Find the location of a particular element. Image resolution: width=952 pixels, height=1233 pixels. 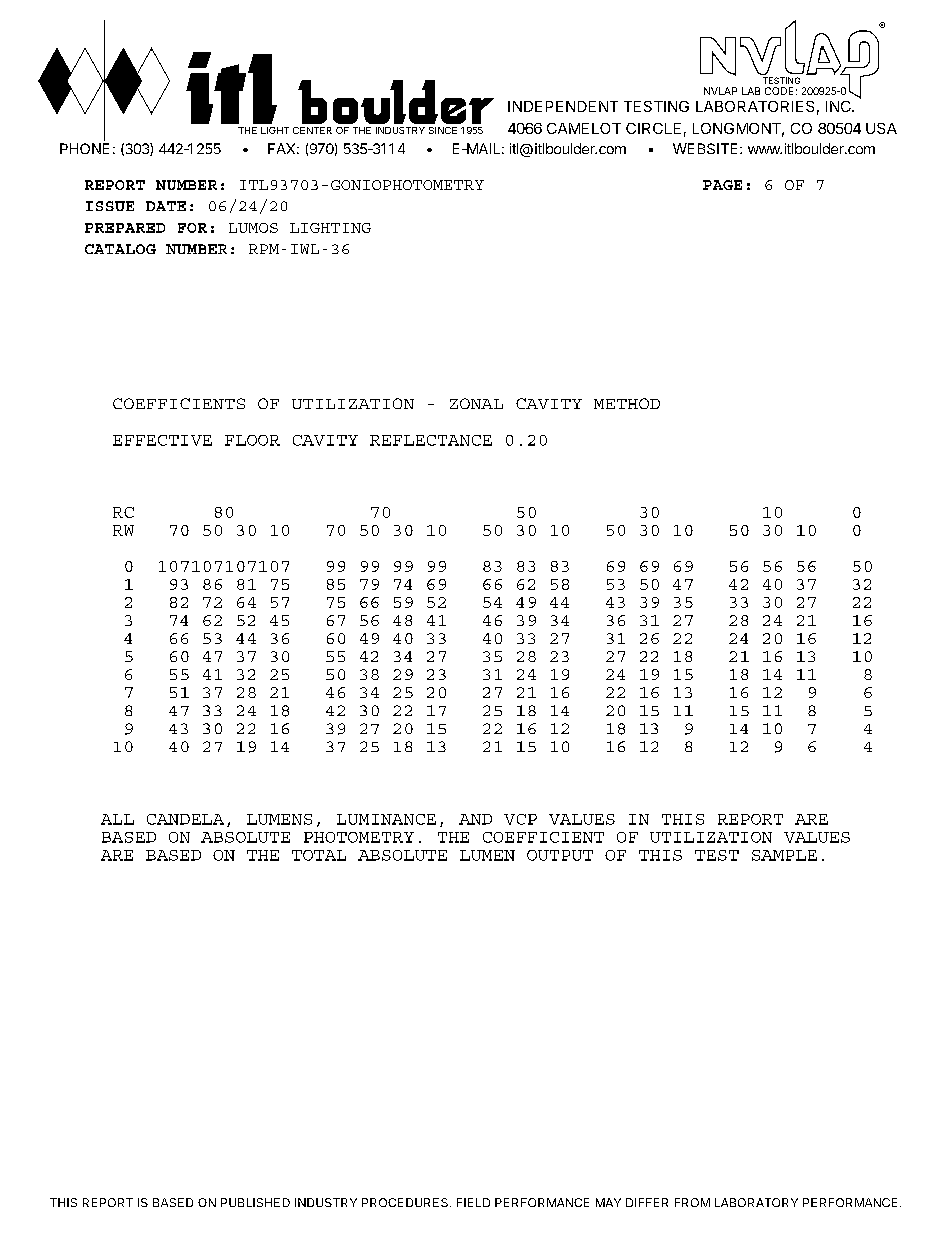

METHOD is located at coordinates (627, 403).
